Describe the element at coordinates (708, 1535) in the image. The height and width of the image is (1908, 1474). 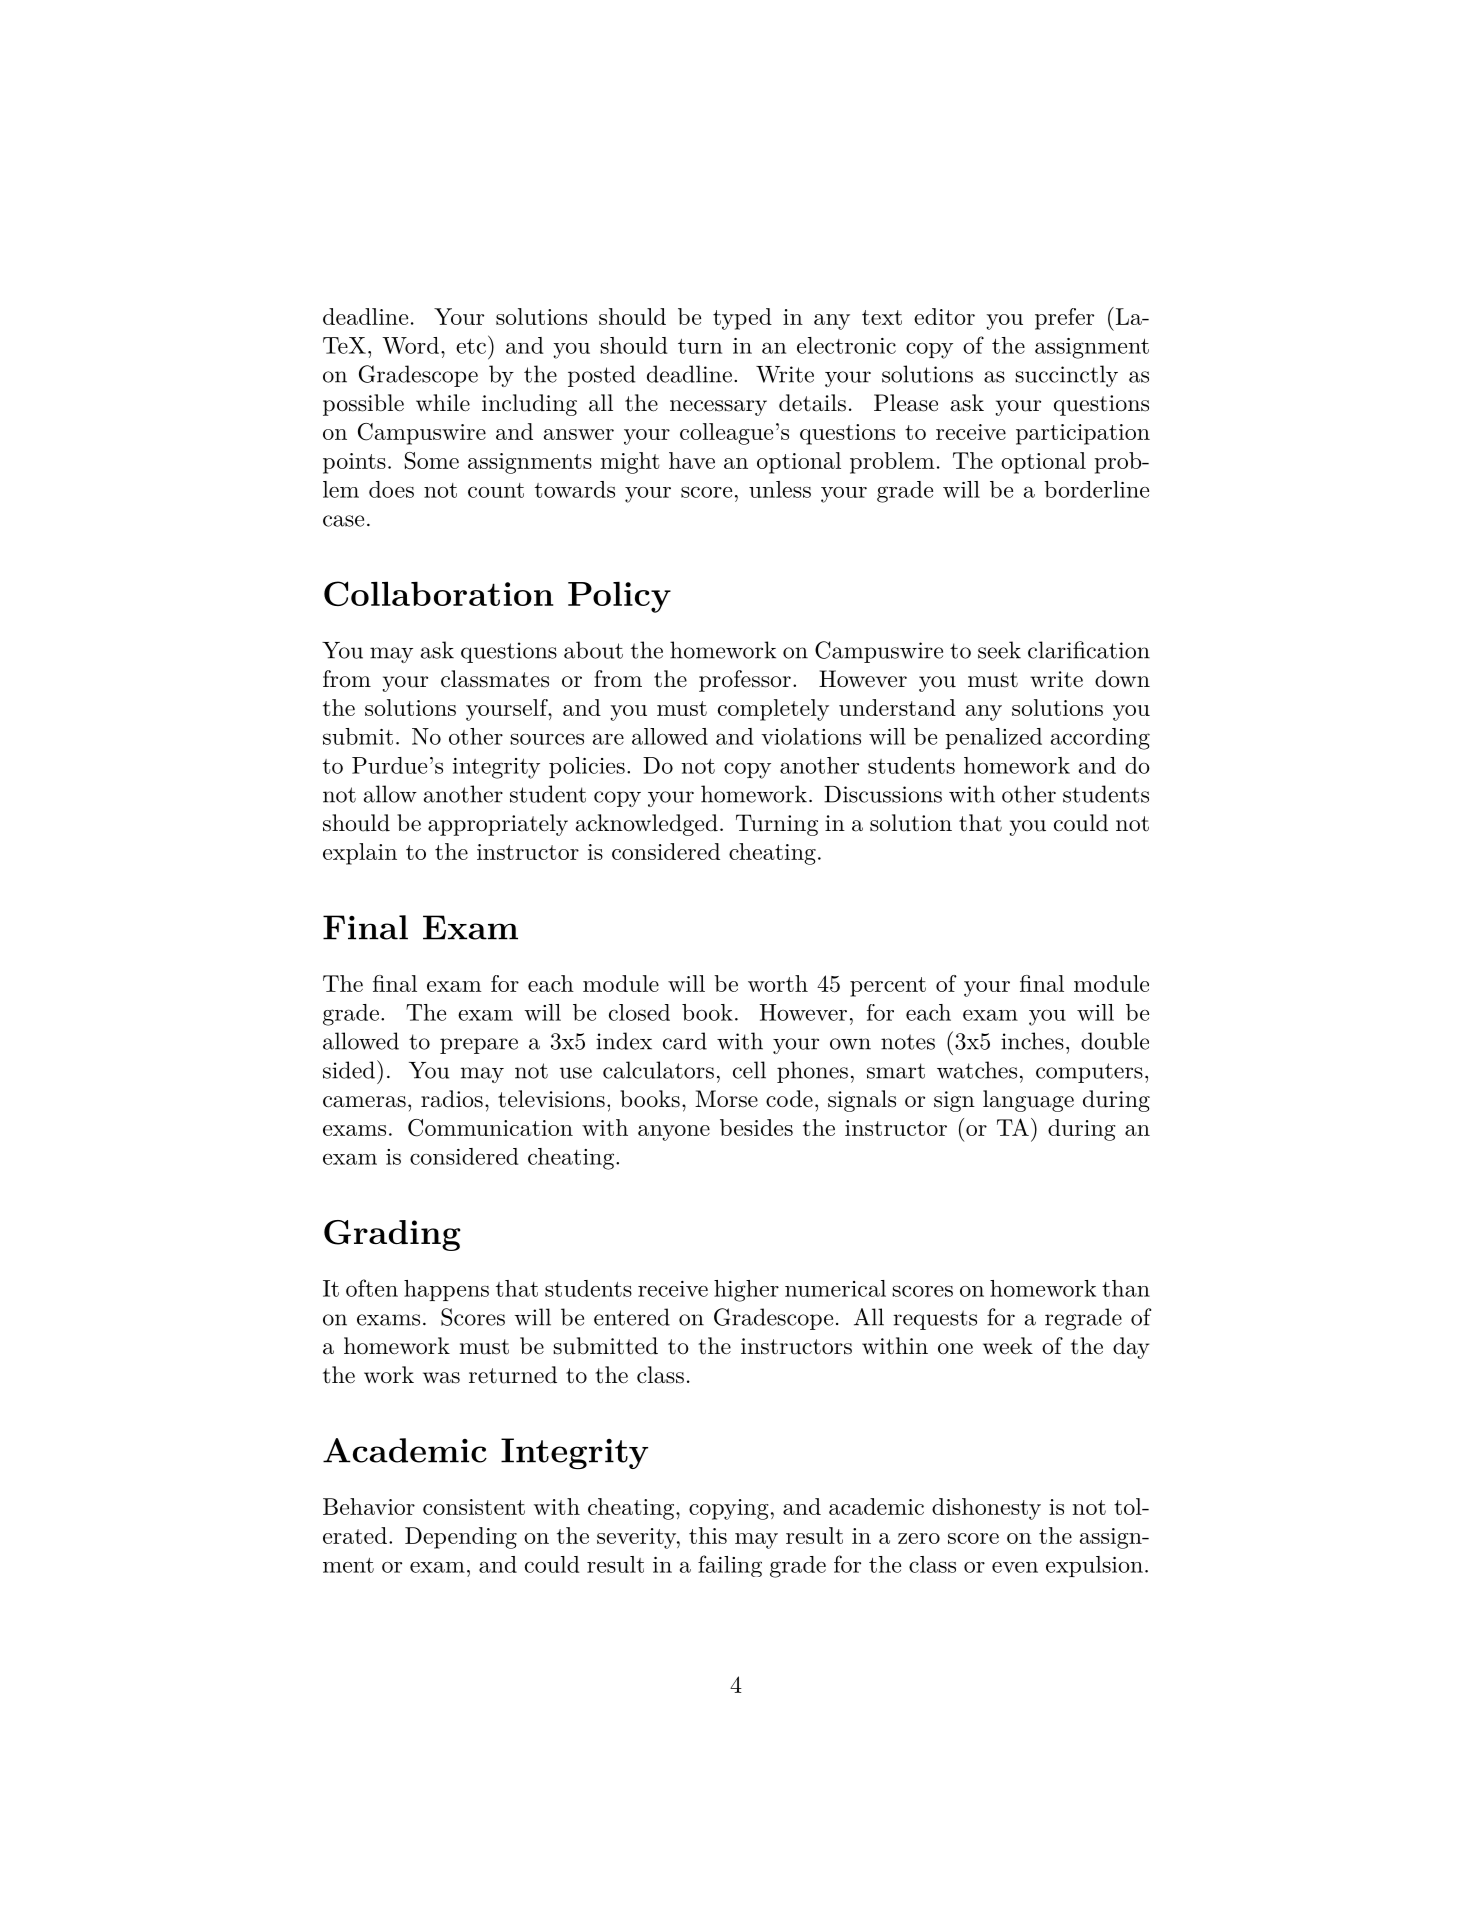
I see `this` at that location.
